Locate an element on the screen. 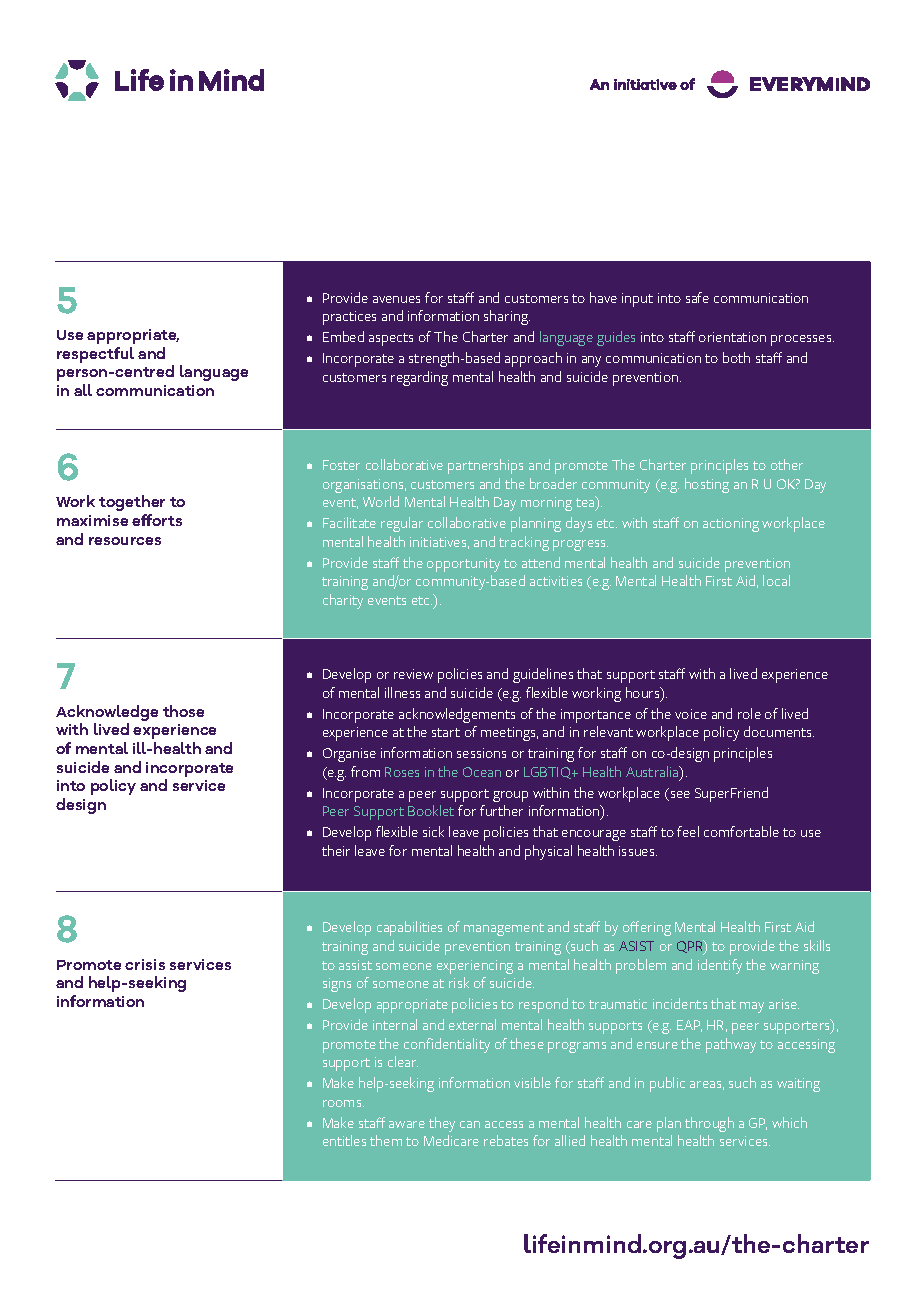 The image size is (924, 1308). rooms is located at coordinates (343, 1103).
